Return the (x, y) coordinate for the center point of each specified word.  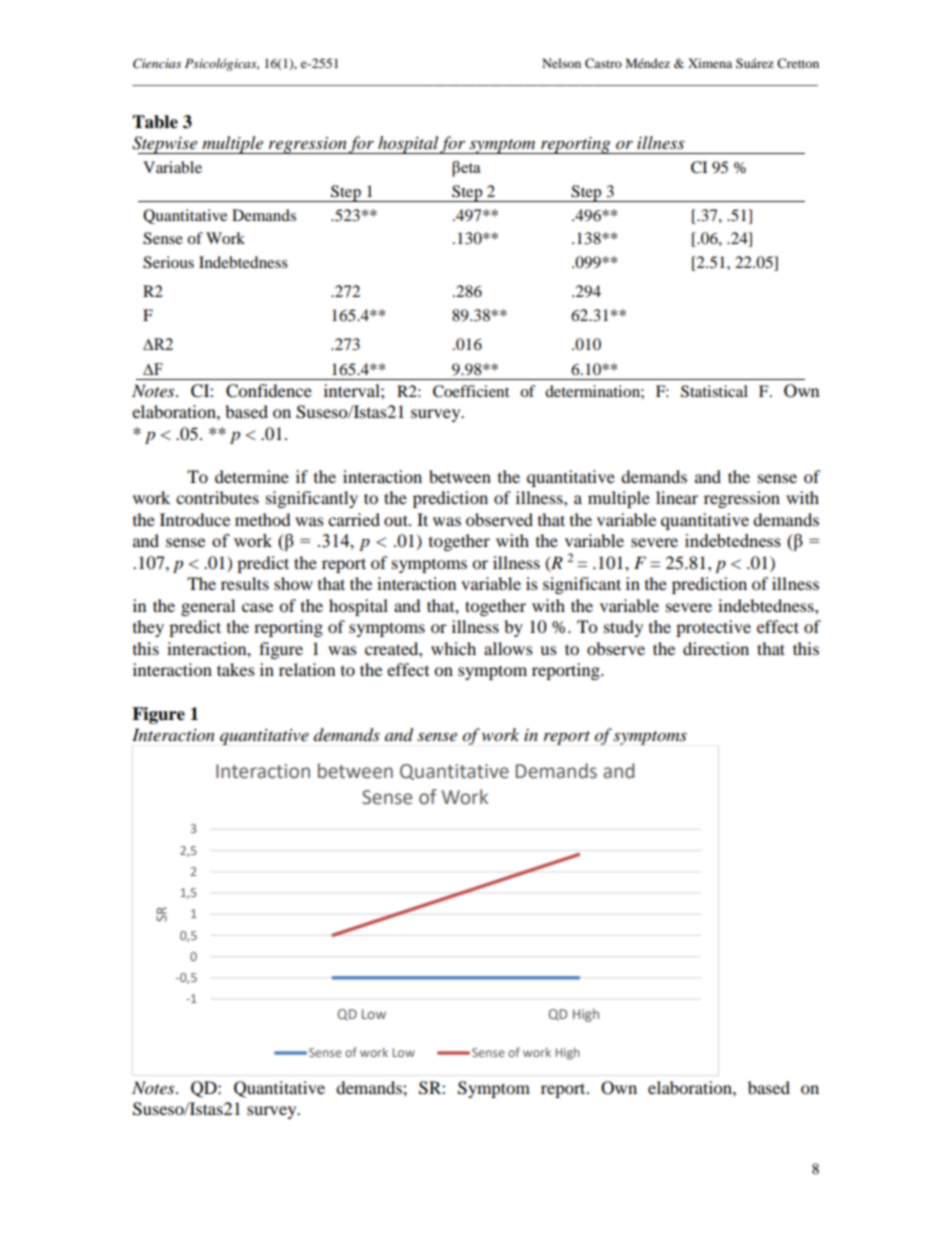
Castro (603, 63)
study (623, 628)
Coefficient (471, 391)
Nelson (561, 63)
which (453, 648)
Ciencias (157, 63)
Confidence (269, 391)
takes (236, 669)
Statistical (714, 391)
